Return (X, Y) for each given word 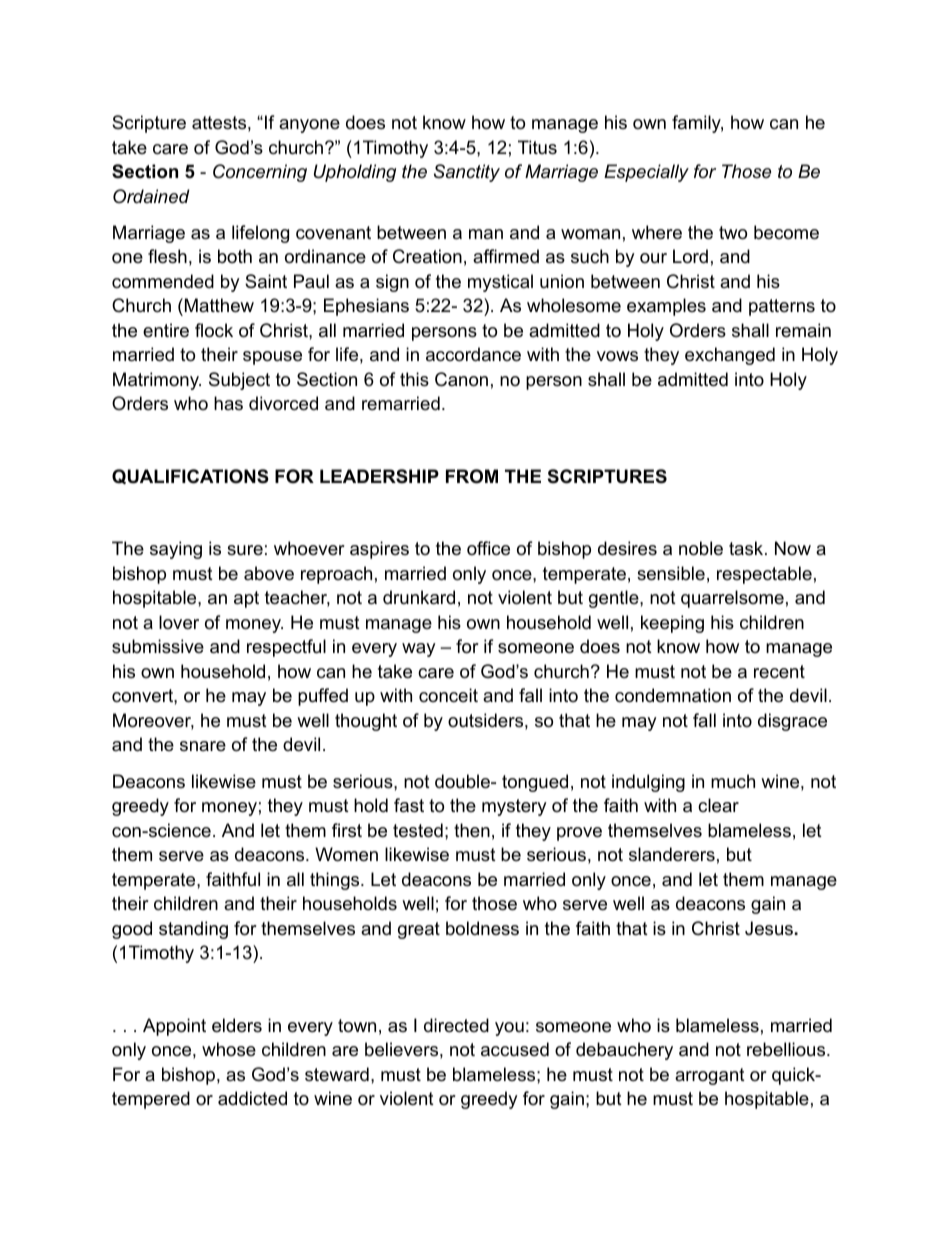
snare (203, 746)
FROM (472, 476)
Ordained (151, 196)
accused (515, 1049)
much (733, 781)
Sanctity (467, 173)
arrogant (710, 1076)
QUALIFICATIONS (190, 476)
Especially (646, 173)
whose (229, 1049)
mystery (514, 807)
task (747, 548)
